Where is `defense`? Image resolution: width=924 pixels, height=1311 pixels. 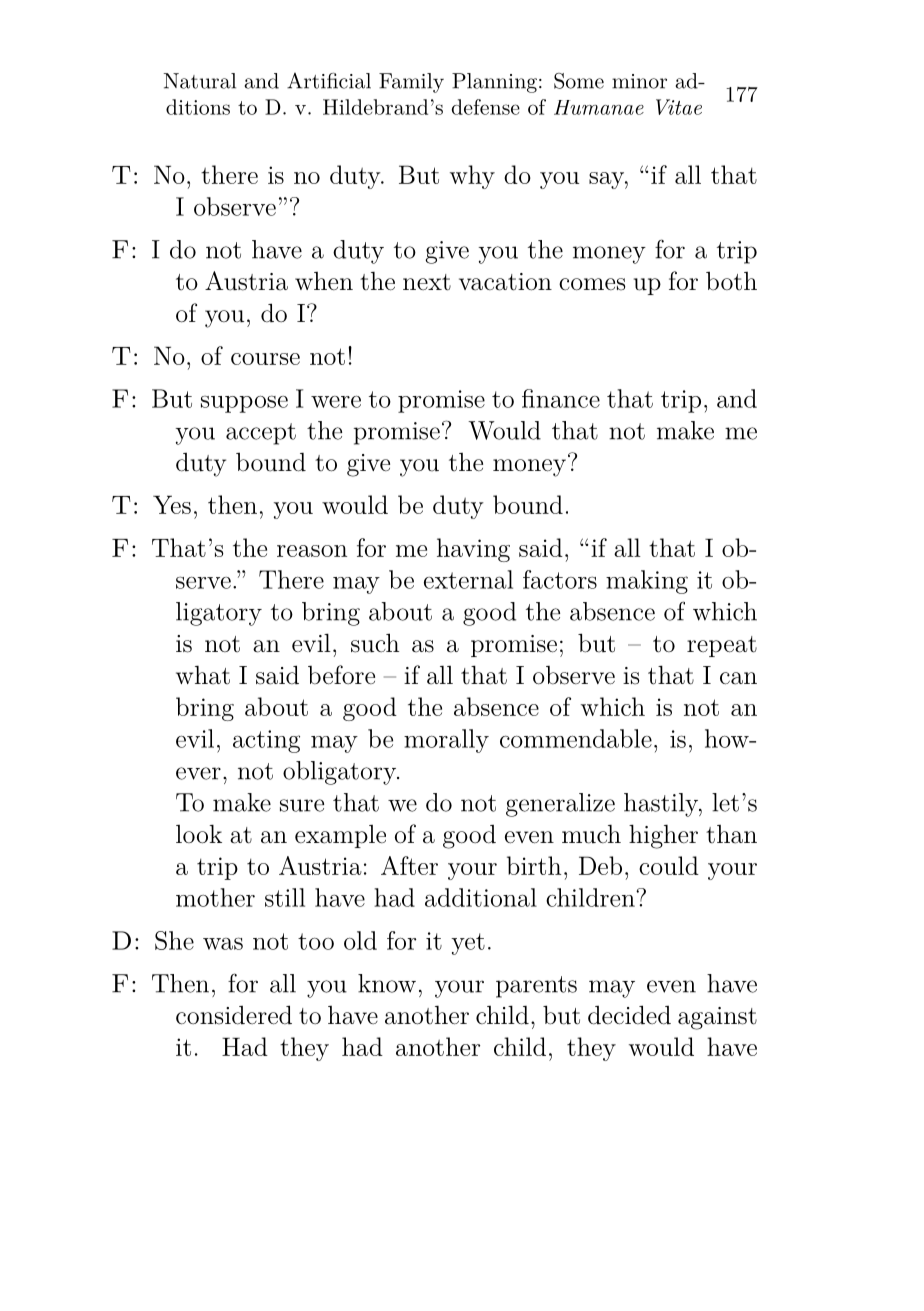 defense is located at coordinates (486, 107).
